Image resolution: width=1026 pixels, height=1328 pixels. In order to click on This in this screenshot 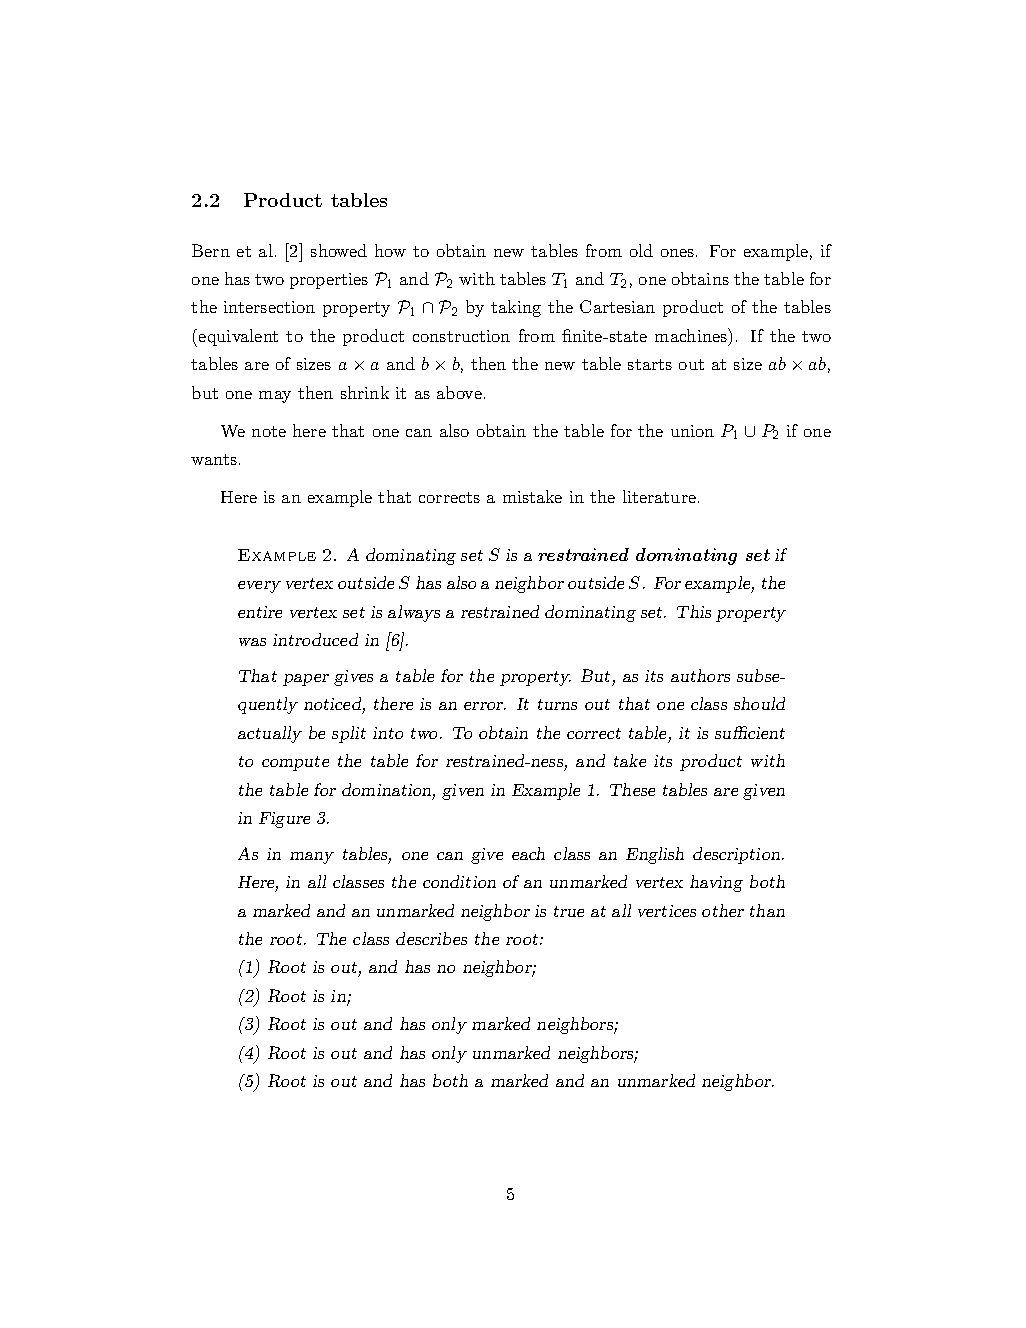, I will do `click(694, 611)`.
